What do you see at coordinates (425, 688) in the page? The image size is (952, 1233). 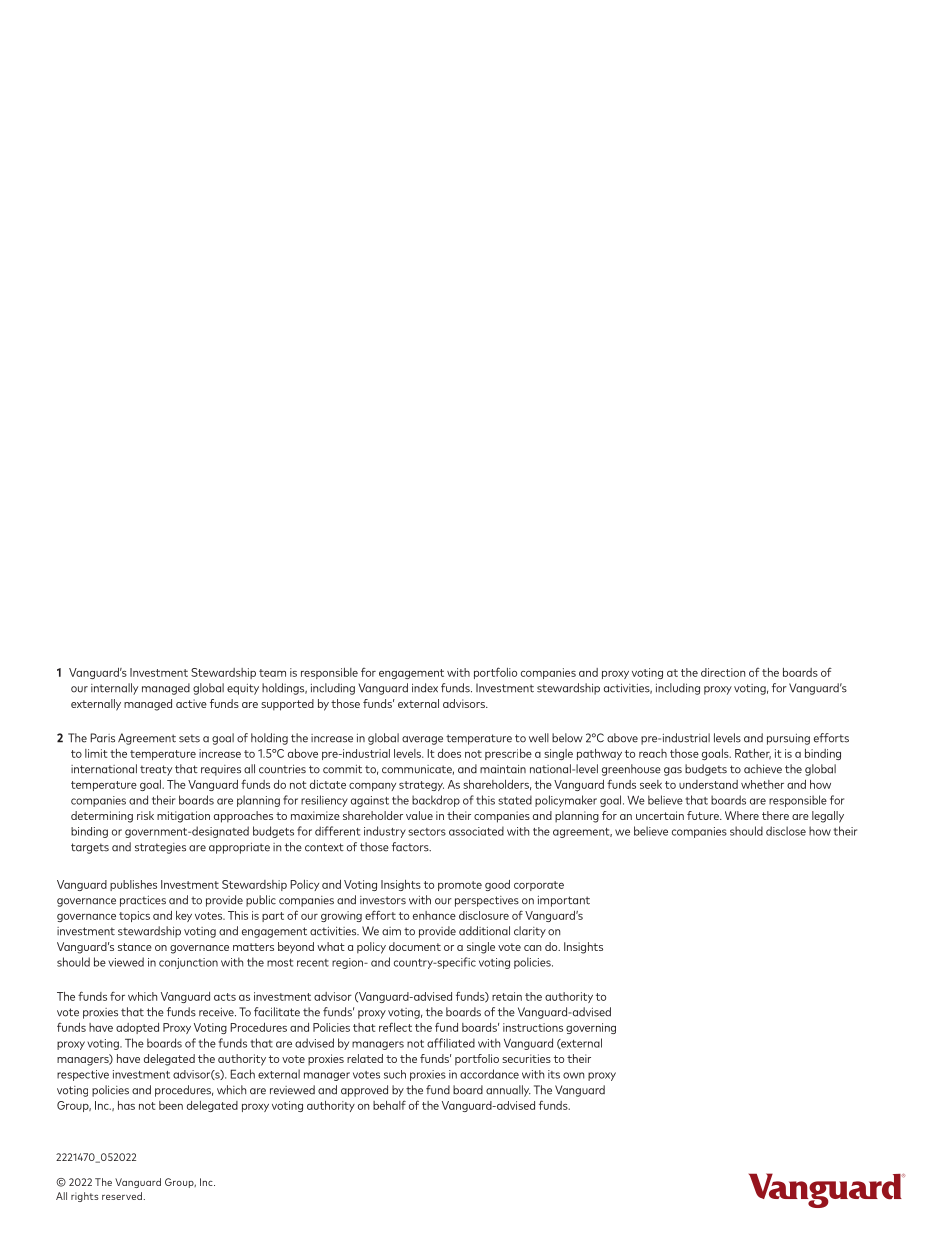 I see `index` at bounding box center [425, 688].
